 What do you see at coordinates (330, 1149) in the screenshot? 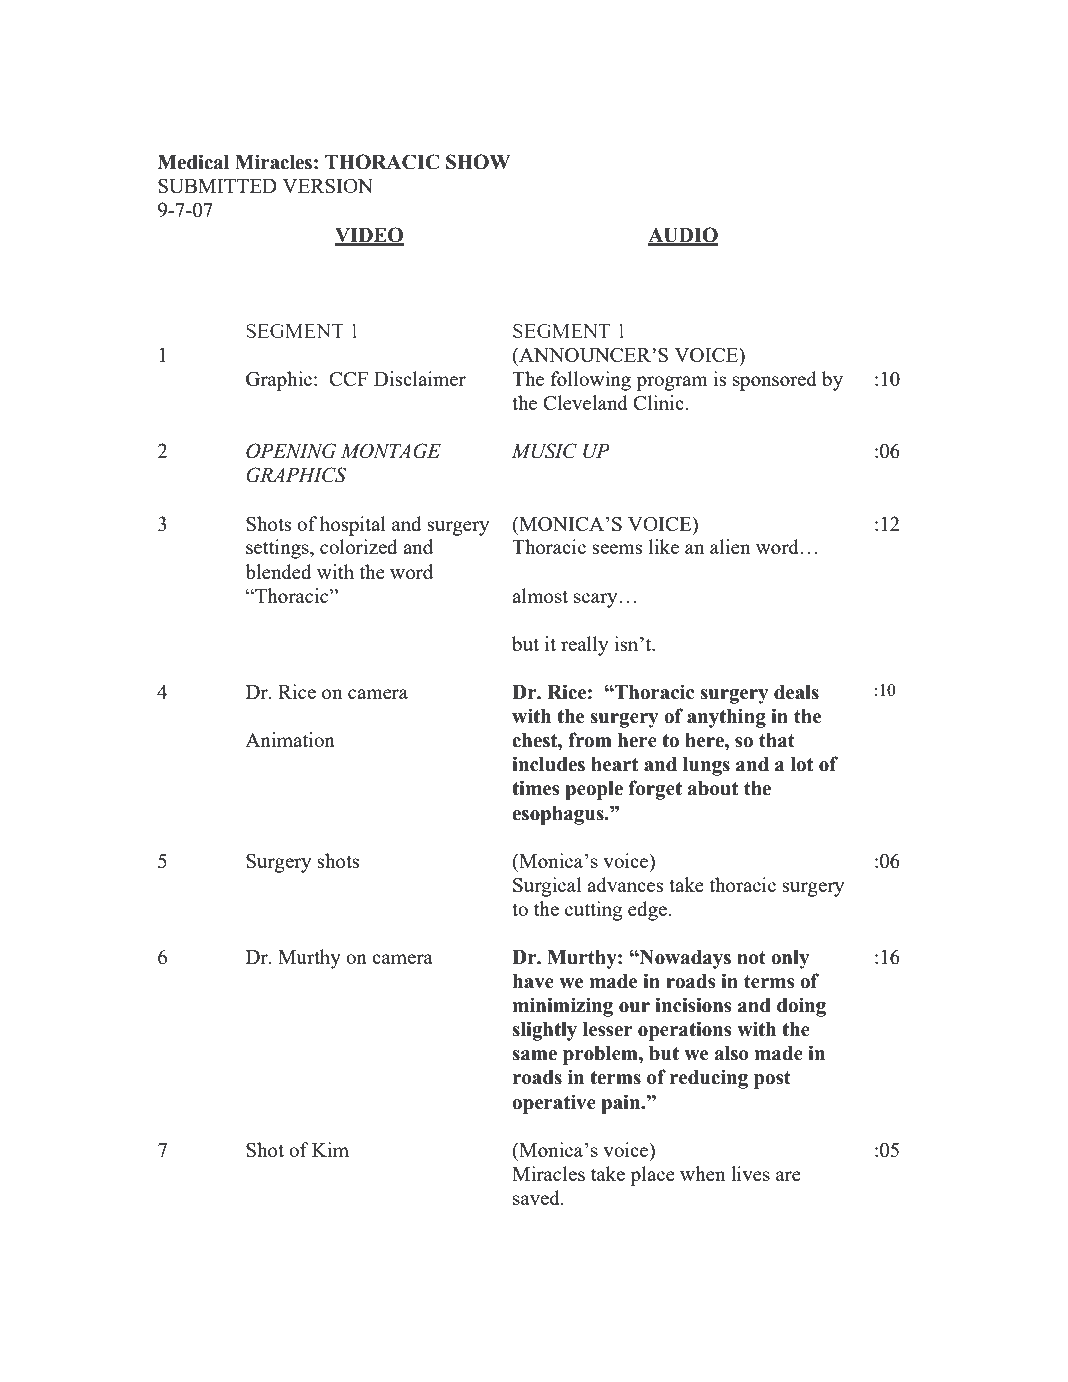
I see `Kim` at bounding box center [330, 1149].
